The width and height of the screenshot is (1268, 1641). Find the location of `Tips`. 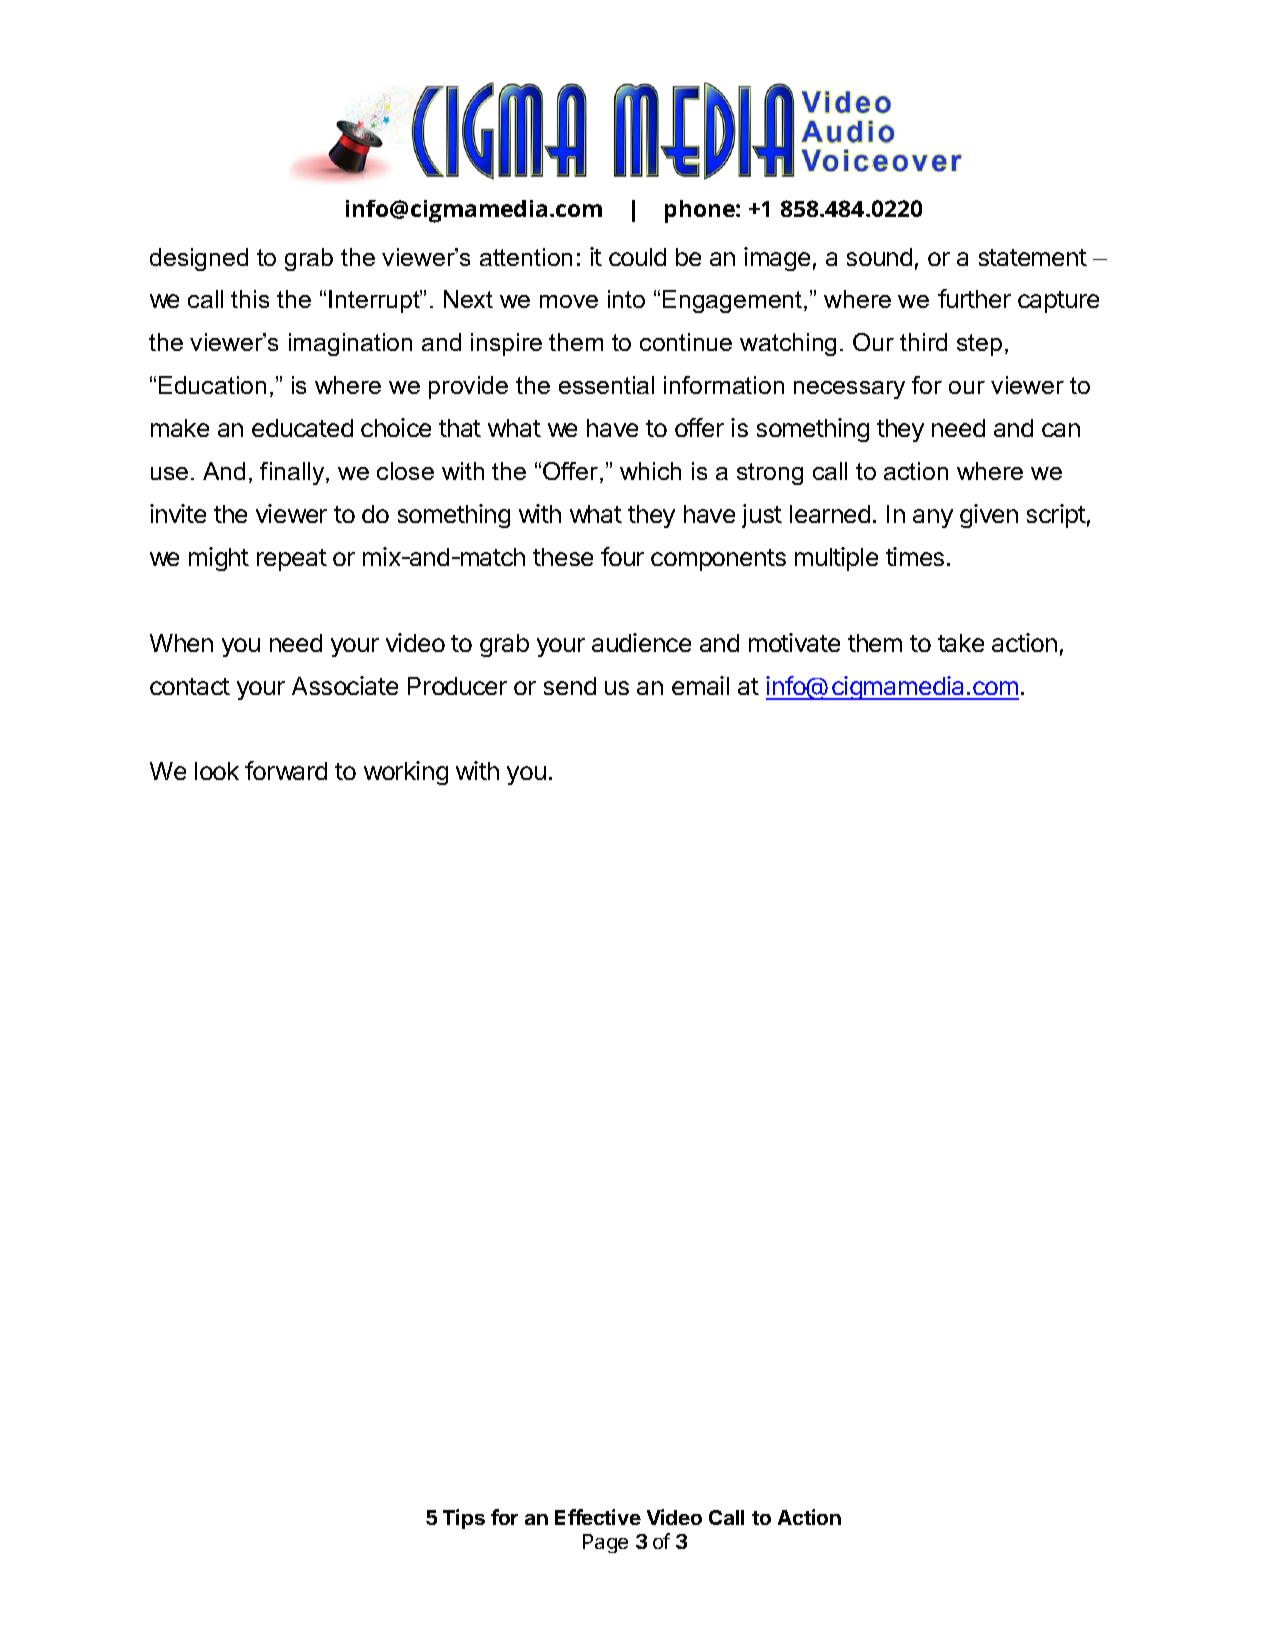

Tips is located at coordinates (464, 1519).
